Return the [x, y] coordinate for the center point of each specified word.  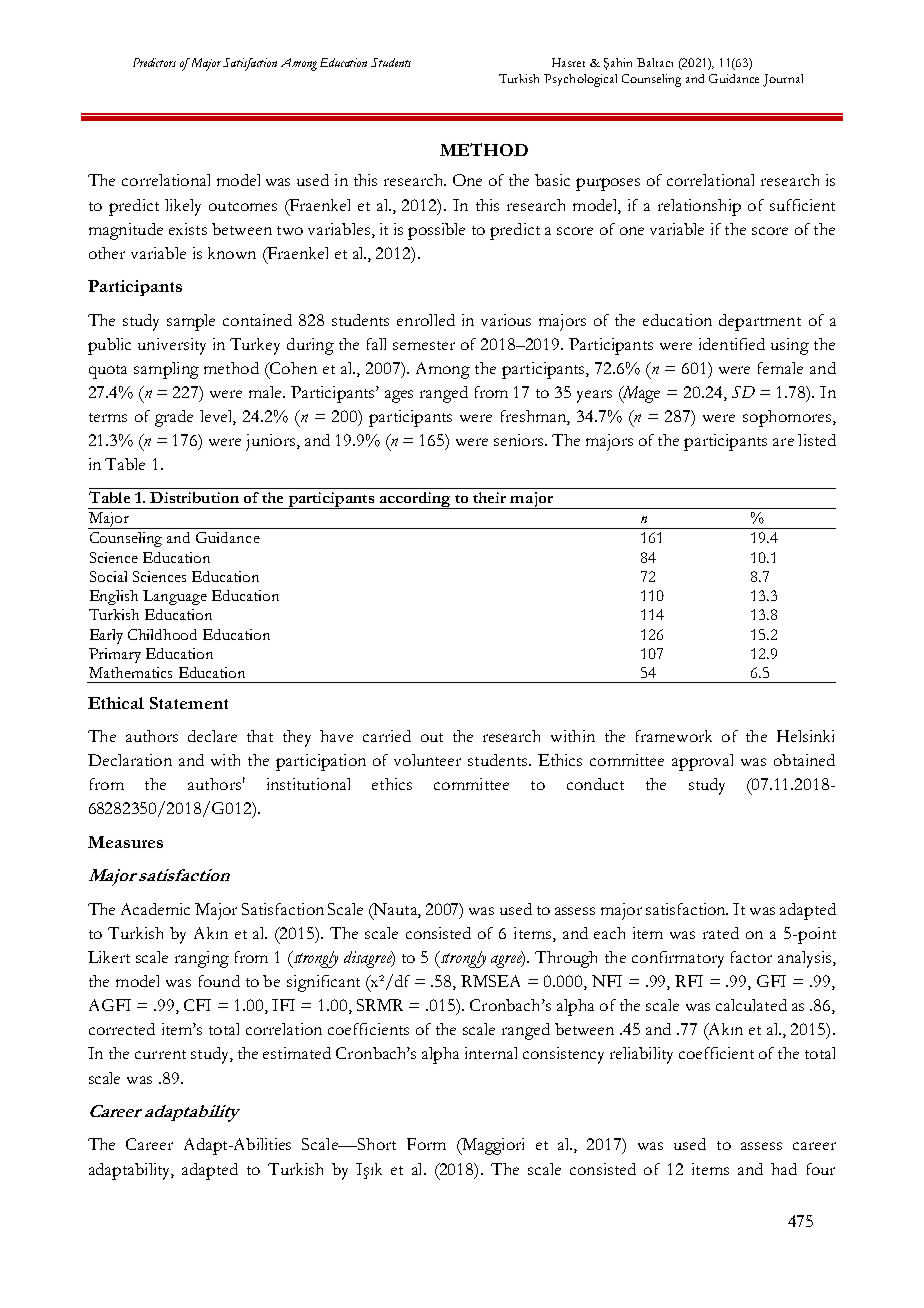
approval [702, 762]
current [160, 1054]
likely [183, 207]
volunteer [427, 760]
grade [174, 418]
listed [817, 440]
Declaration [130, 760]
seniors [518, 440]
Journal [783, 80]
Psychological [580, 80]
